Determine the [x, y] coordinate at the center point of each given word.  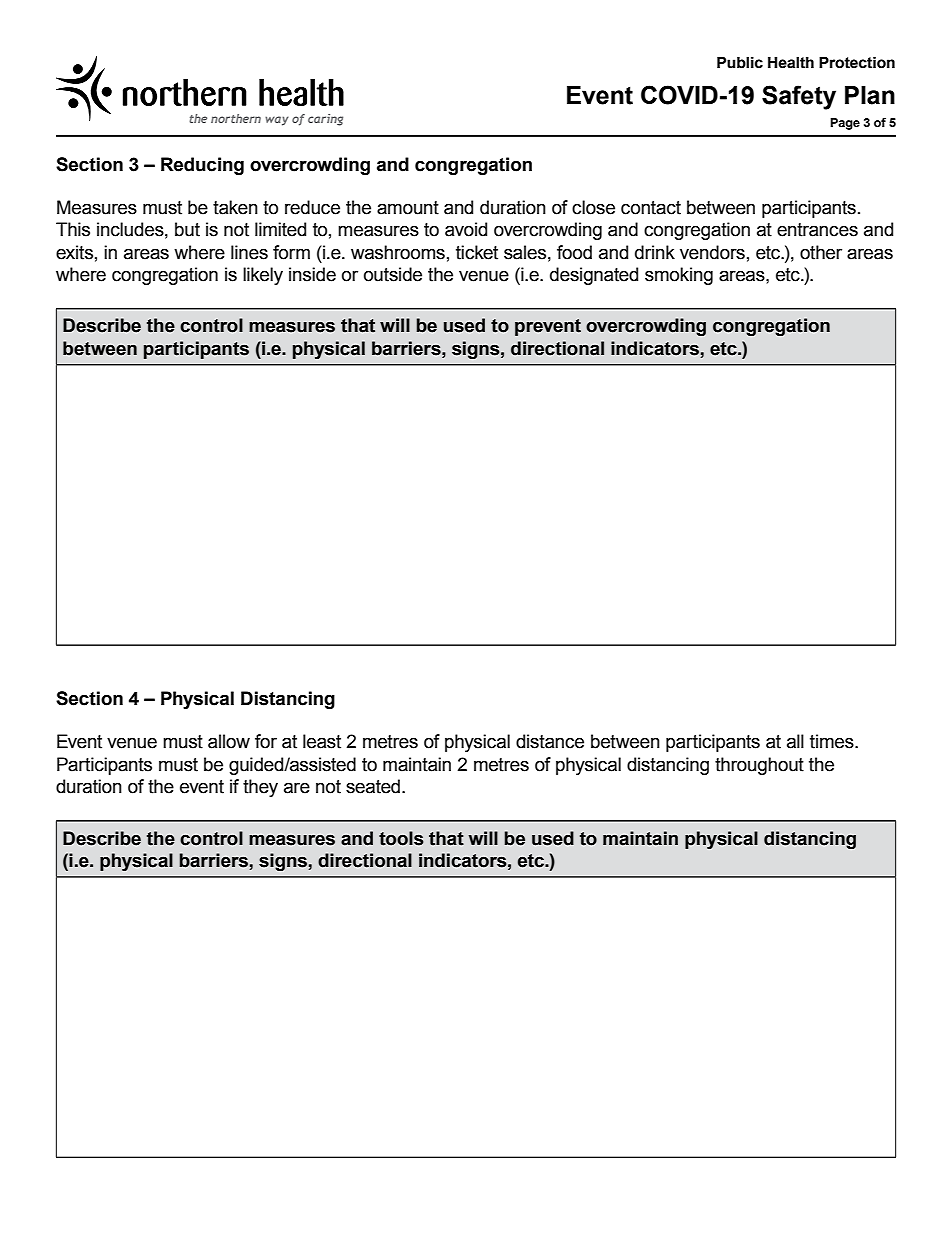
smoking [679, 276]
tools [401, 838]
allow [229, 741]
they [260, 788]
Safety [799, 97]
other [821, 252]
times [833, 741]
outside [393, 274]
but [187, 229]
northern [236, 118]
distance [550, 741]
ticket [477, 252]
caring [325, 120]
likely [263, 276]
